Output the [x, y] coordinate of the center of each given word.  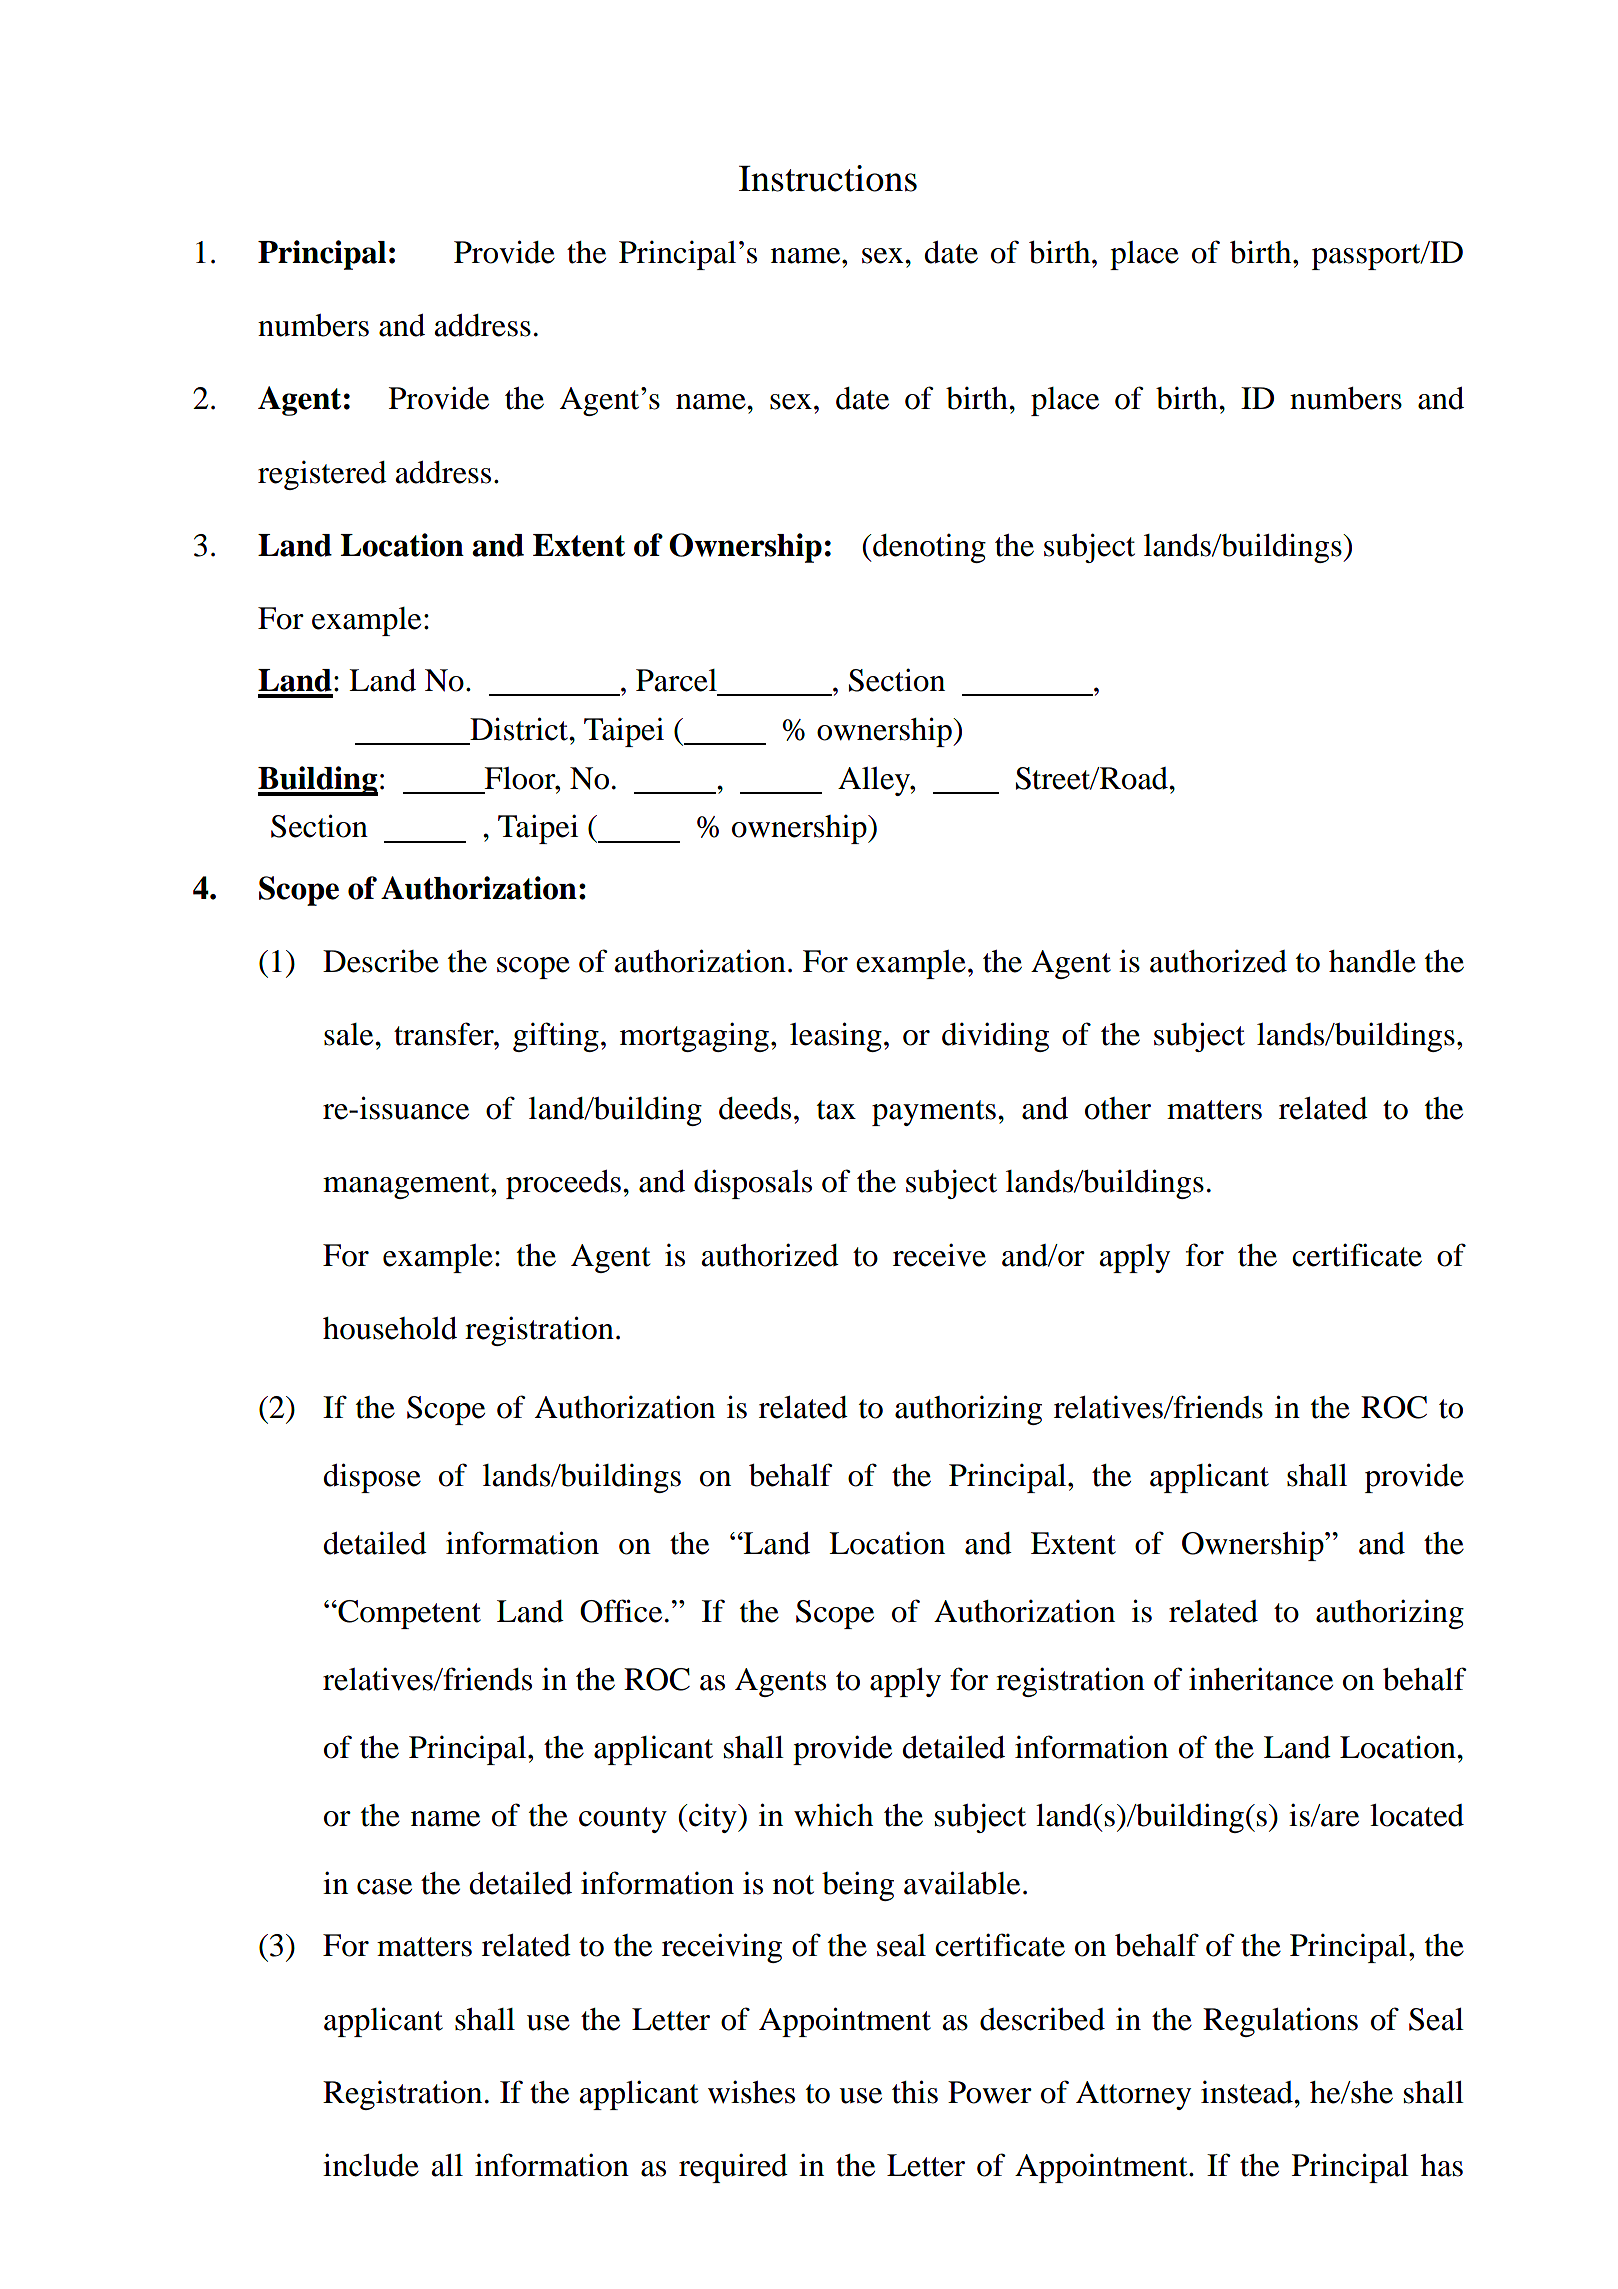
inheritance [1261, 1679]
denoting [928, 548]
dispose [372, 1478]
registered [322, 475]
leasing [836, 1037]
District [520, 729]
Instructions [828, 178]
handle [1372, 961]
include [371, 2165]
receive [939, 1255]
